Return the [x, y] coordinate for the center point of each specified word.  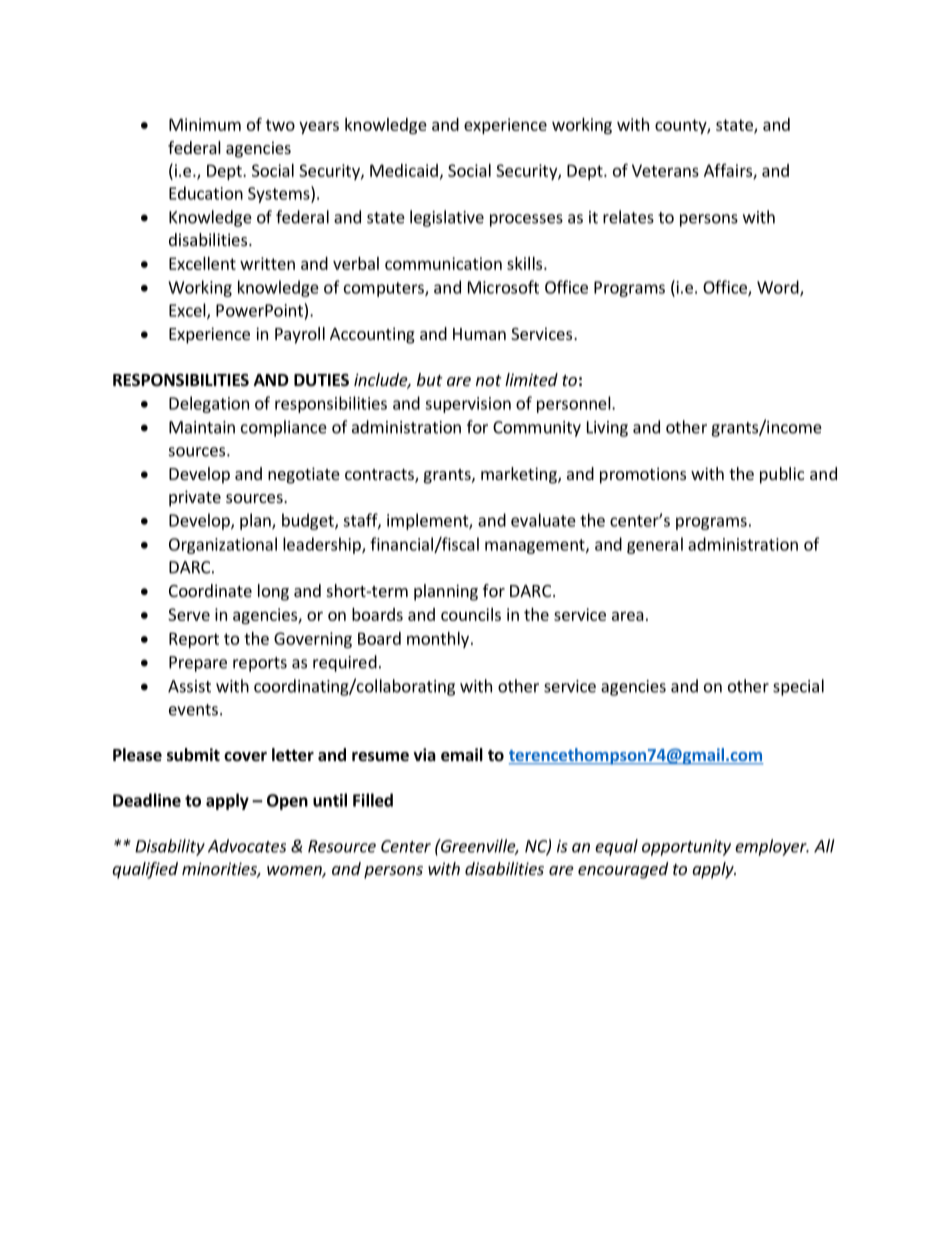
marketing [520, 475]
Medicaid [404, 170]
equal [616, 847]
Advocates [247, 846]
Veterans [665, 170]
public [782, 475]
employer [772, 847]
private [195, 498]
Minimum [205, 124]
